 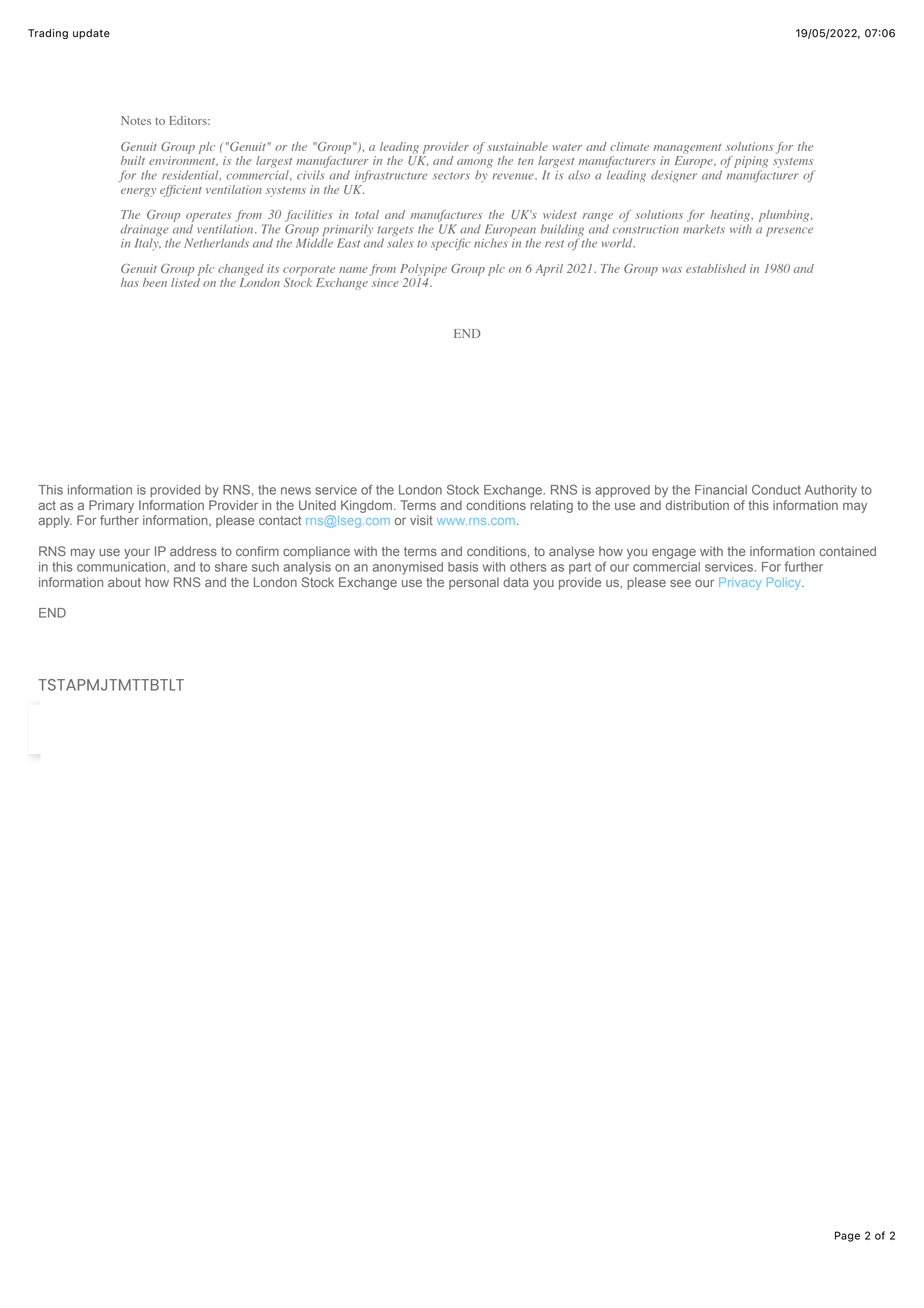 What do you see at coordinates (136, 120) in the page?
I see `Notes` at bounding box center [136, 120].
